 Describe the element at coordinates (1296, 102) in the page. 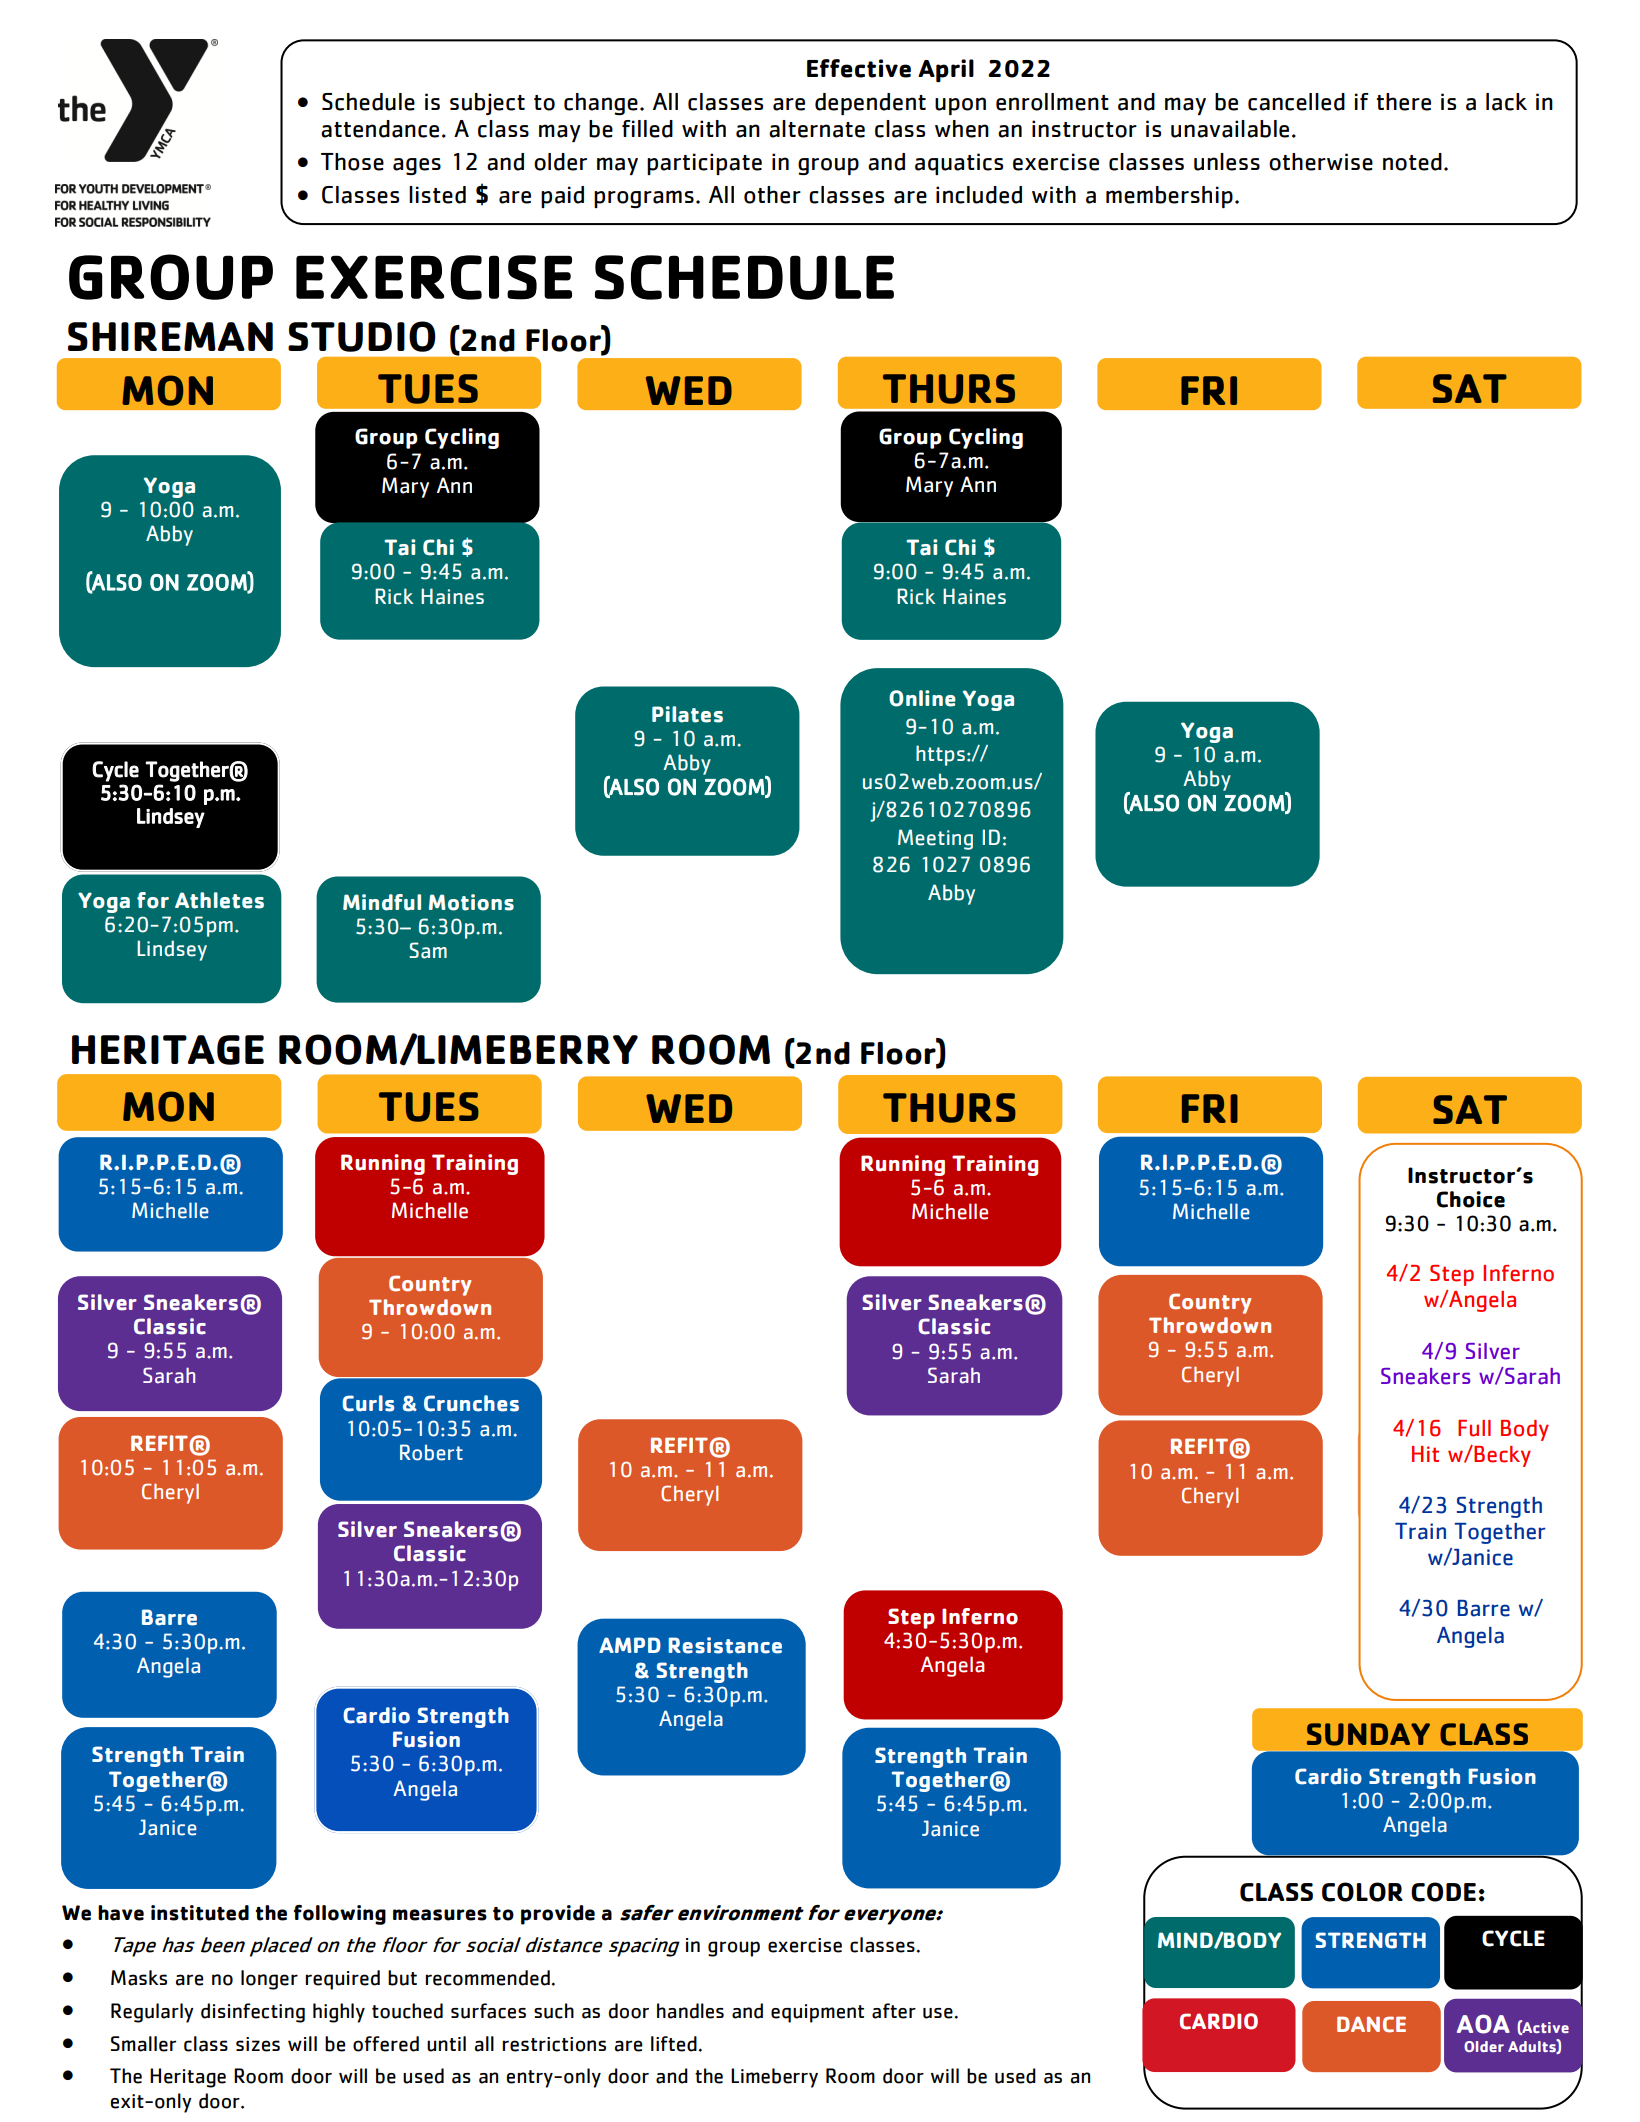

I see `cancelled` at that location.
